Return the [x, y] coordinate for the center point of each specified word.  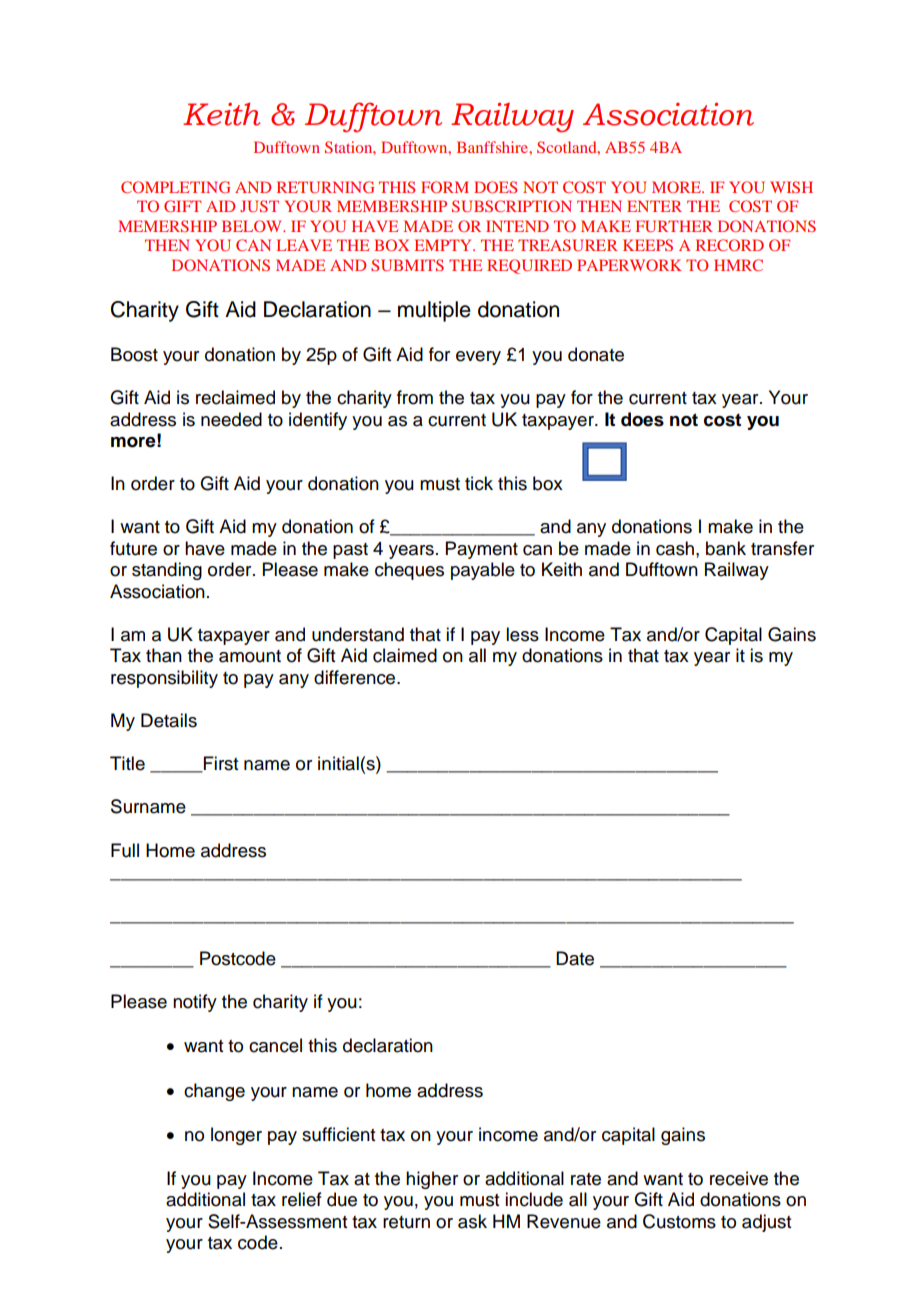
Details [169, 720]
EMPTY [444, 245]
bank [726, 548]
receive [739, 1178]
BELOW [253, 226]
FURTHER [674, 226]
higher [432, 1180]
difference [356, 677]
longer [236, 1136]
